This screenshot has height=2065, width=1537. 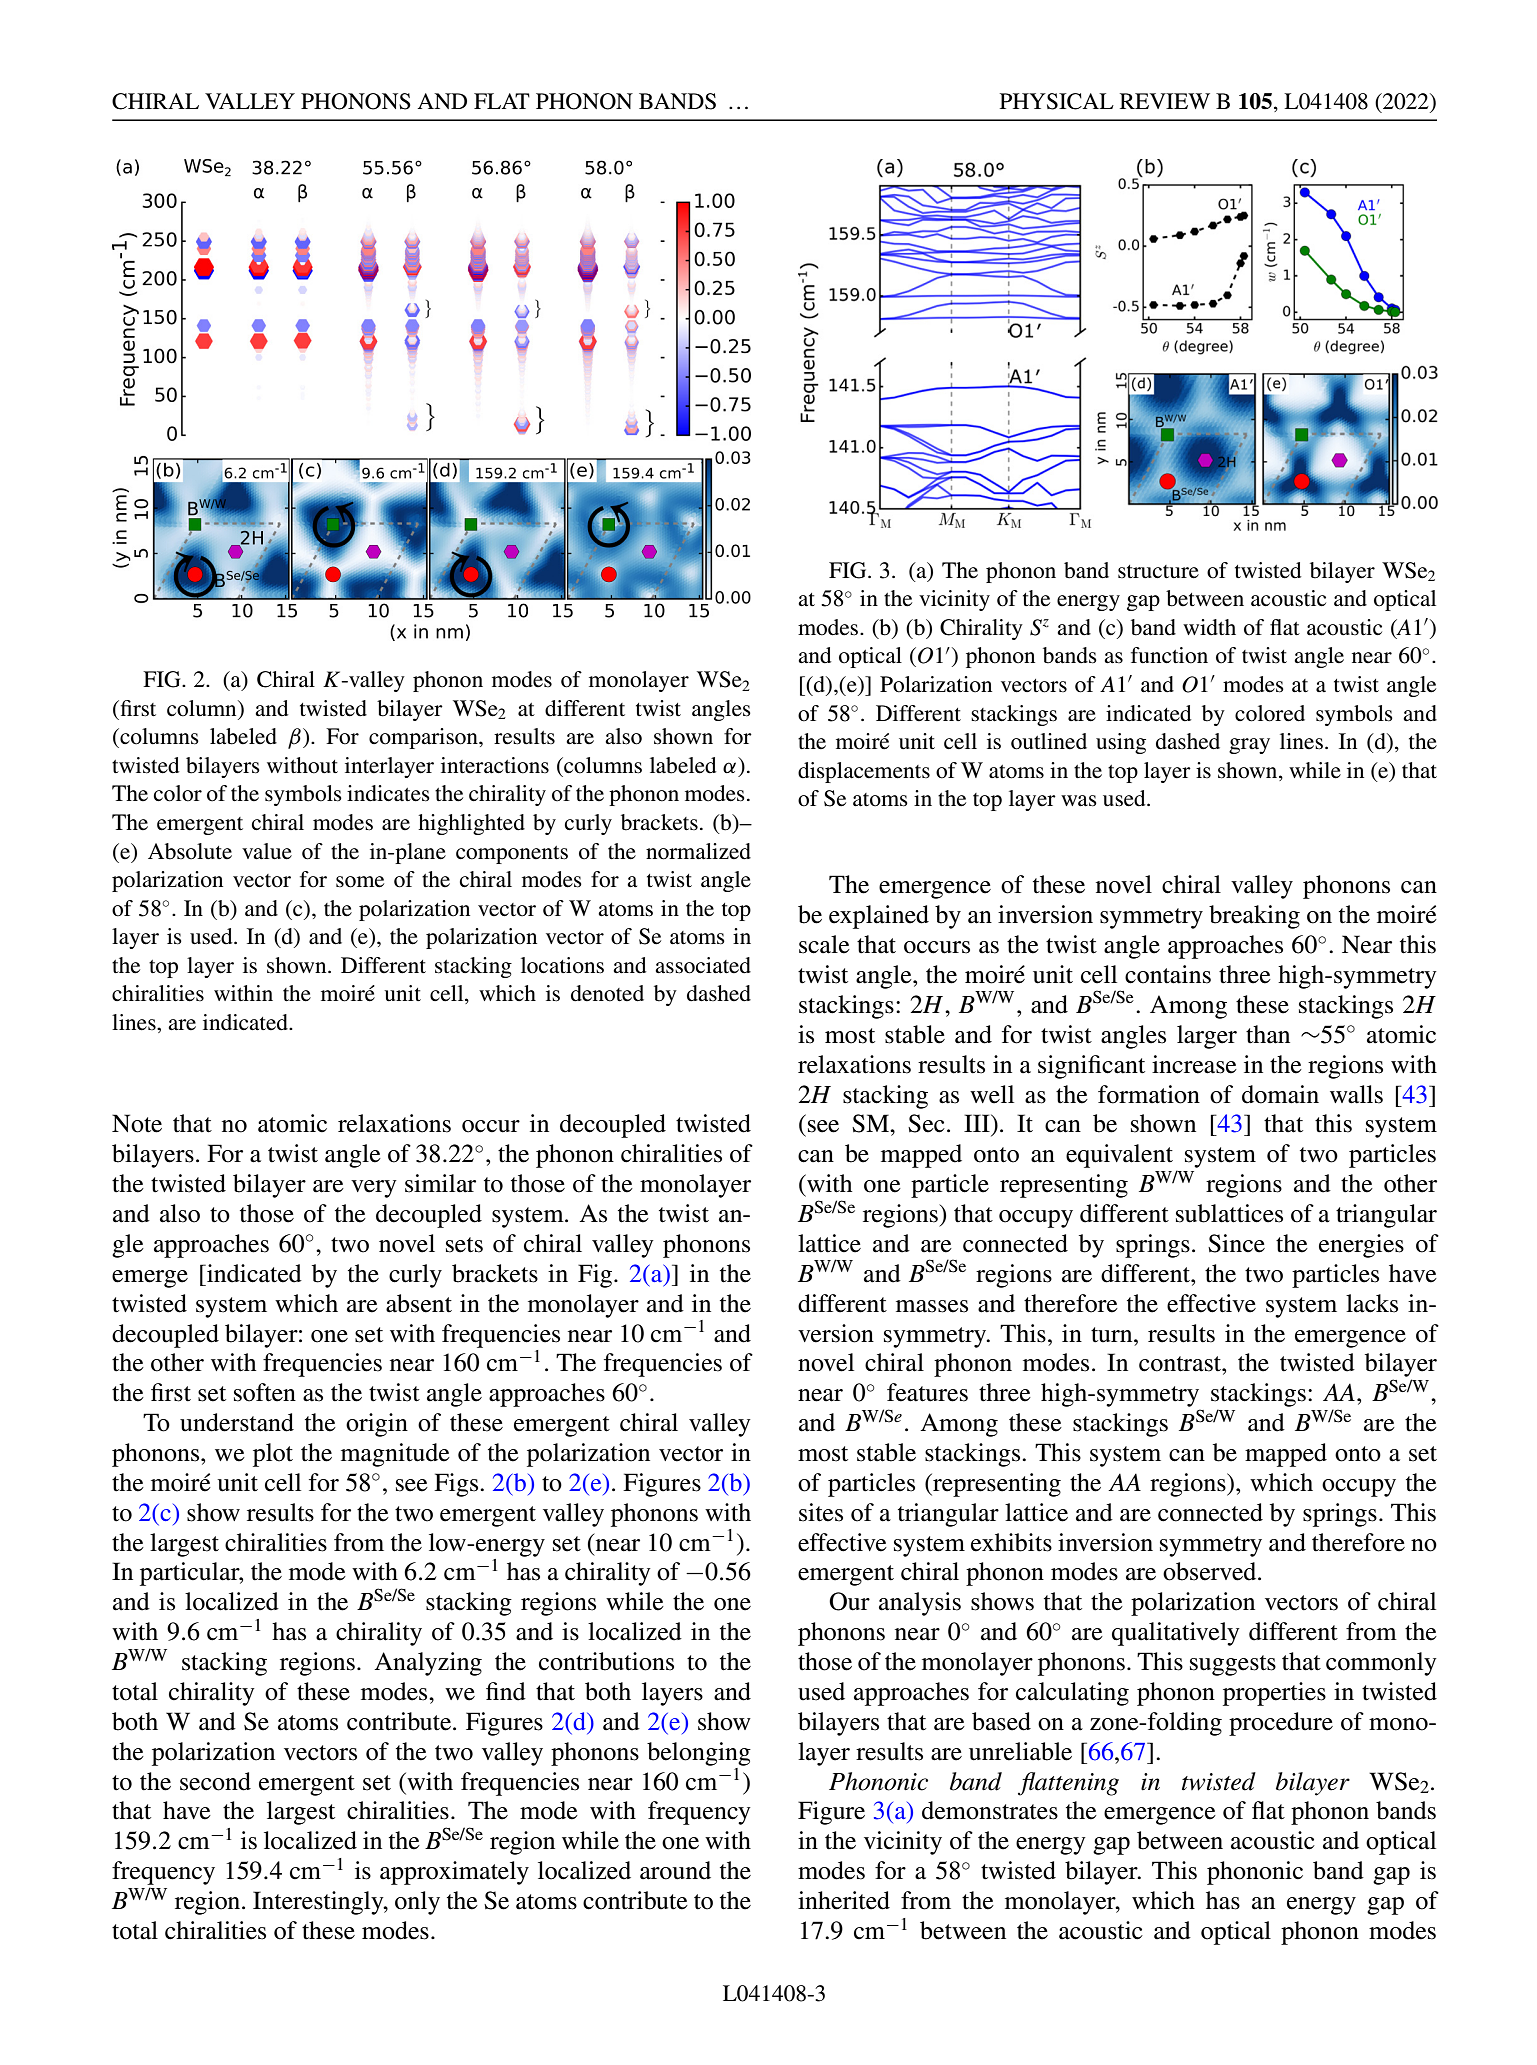 I want to click on inherited, so click(x=844, y=1900).
